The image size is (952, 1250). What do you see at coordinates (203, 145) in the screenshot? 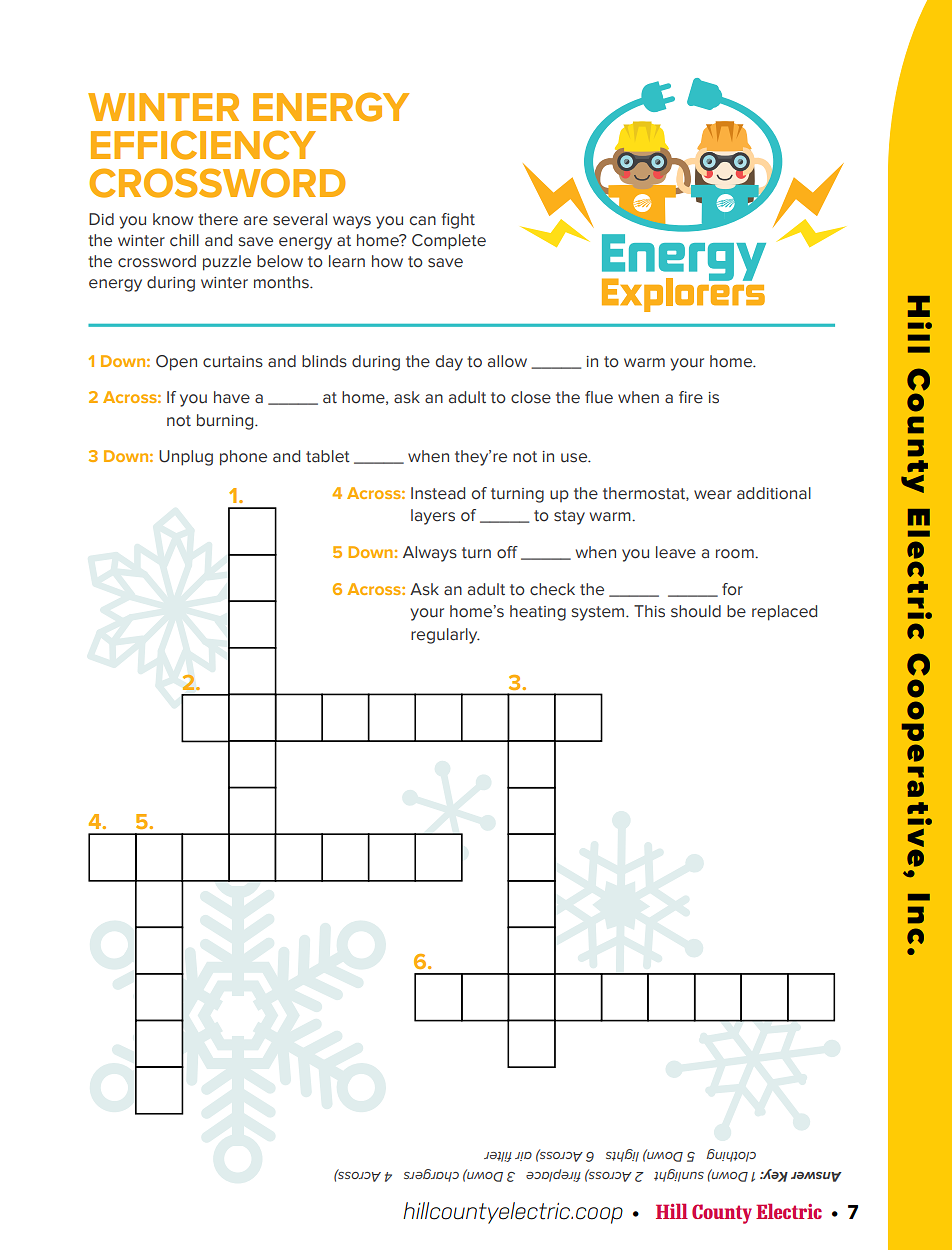
I see `EFFICIENCY` at bounding box center [203, 145].
